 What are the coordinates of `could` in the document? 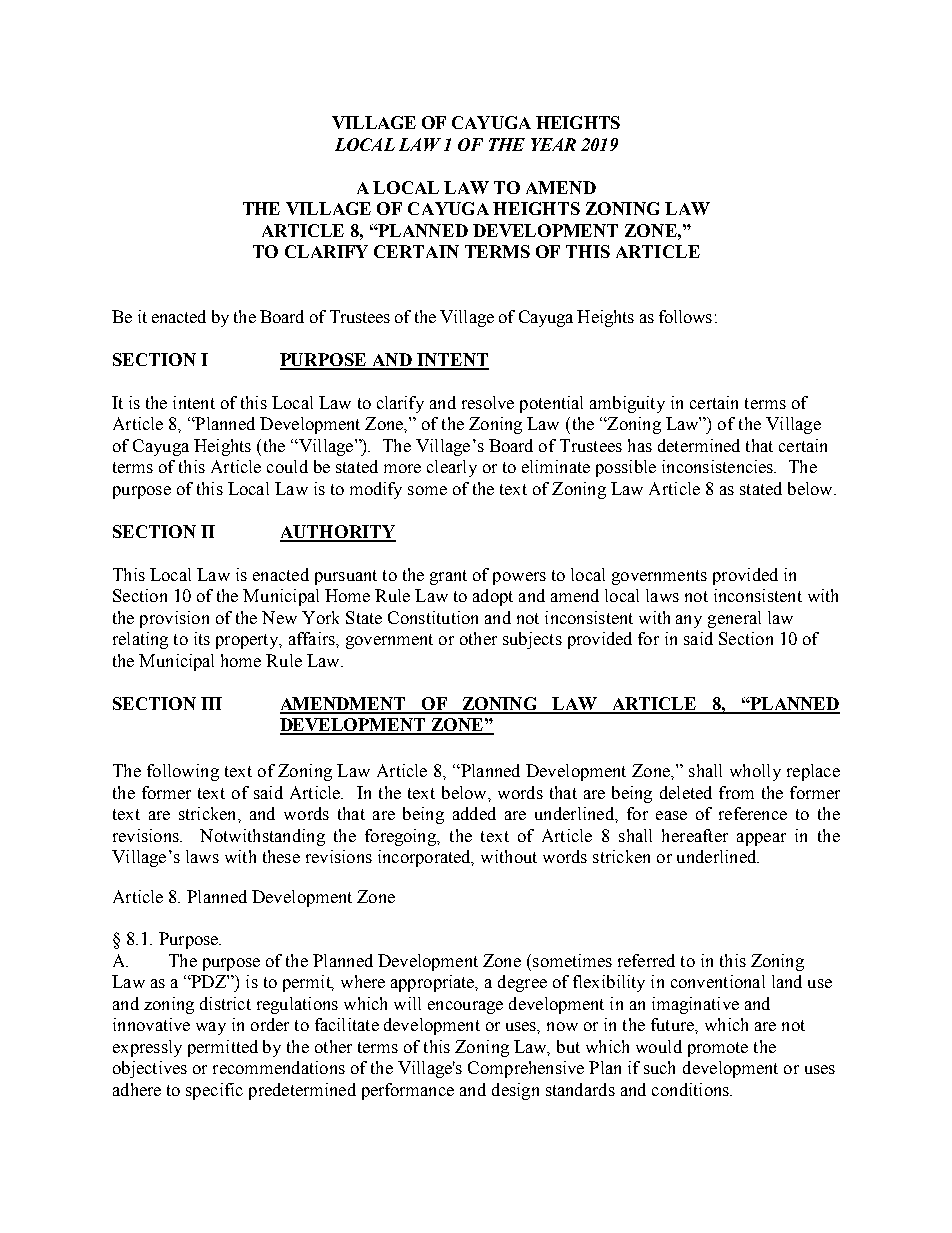 It's located at (287, 466).
